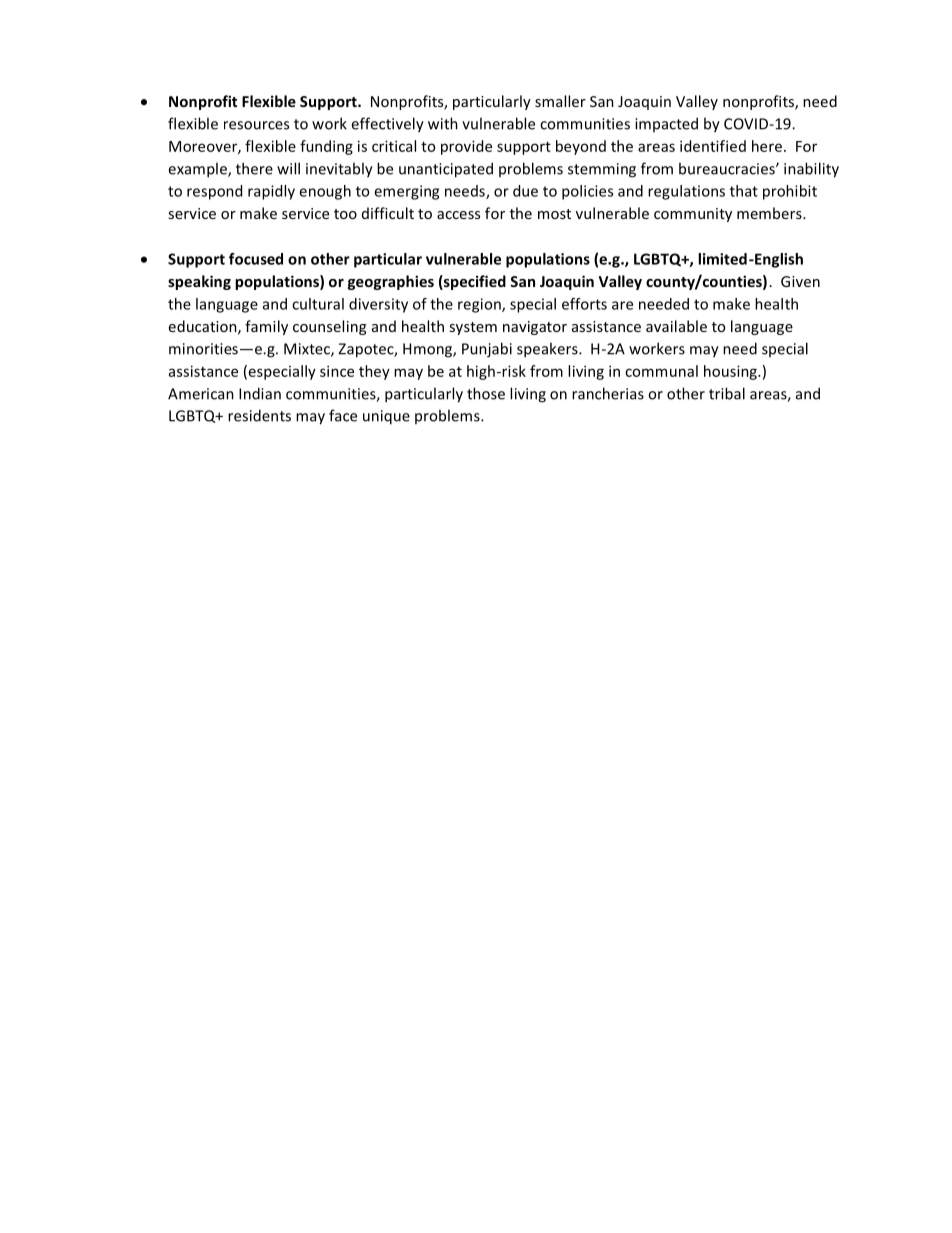 The height and width of the page is (1233, 952). What do you see at coordinates (676, 326) in the page?
I see `available` at bounding box center [676, 326].
